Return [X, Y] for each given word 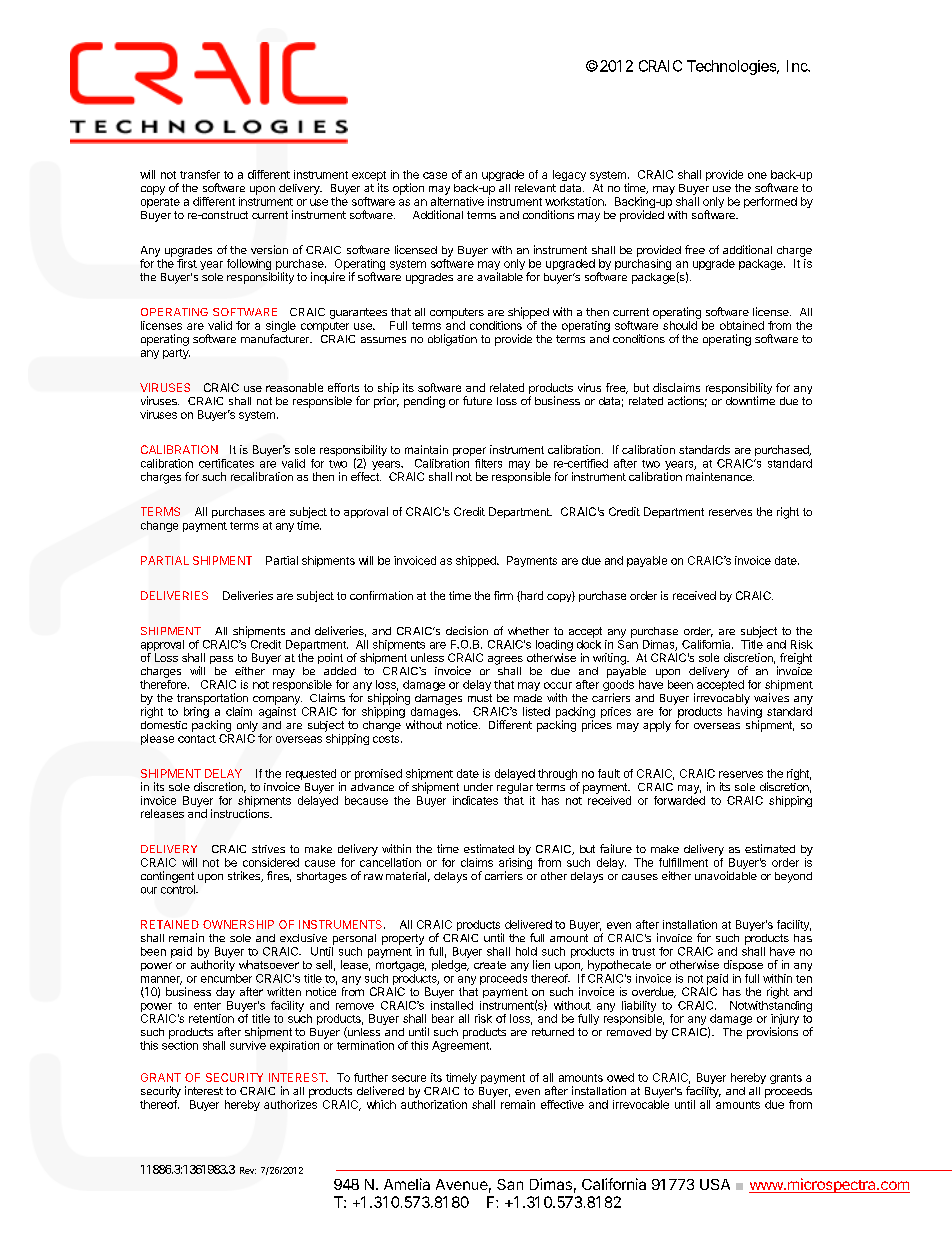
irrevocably [722, 699]
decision [467, 630]
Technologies [733, 67]
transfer [200, 174]
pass [221, 660]
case [435, 175]
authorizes [290, 1104]
